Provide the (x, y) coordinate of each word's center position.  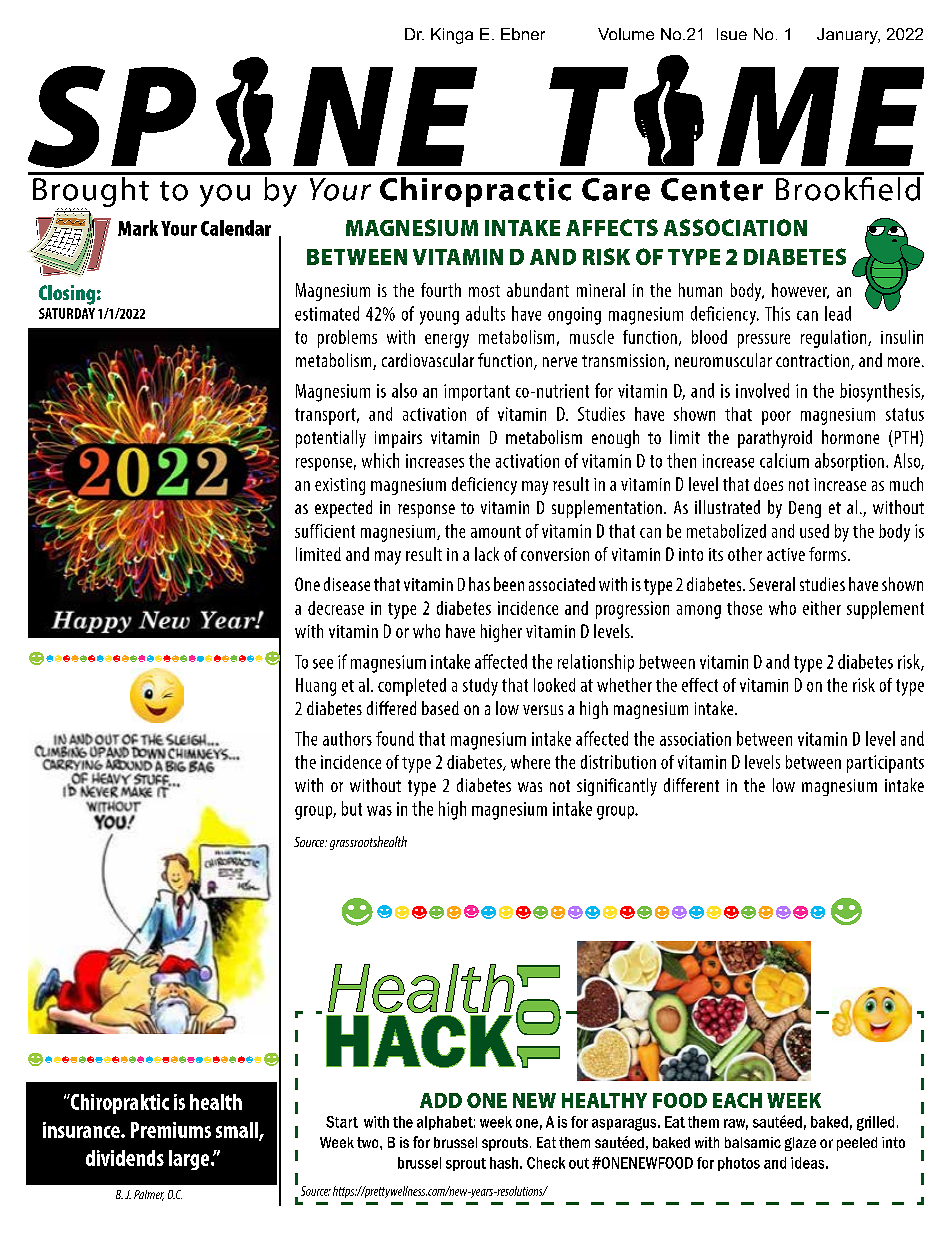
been (509, 584)
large (190, 1160)
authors (347, 738)
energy (447, 341)
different (691, 785)
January (848, 36)
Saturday (67, 313)
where (530, 762)
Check (546, 1163)
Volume (626, 34)
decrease (336, 608)
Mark (138, 228)
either (822, 608)
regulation (835, 339)
